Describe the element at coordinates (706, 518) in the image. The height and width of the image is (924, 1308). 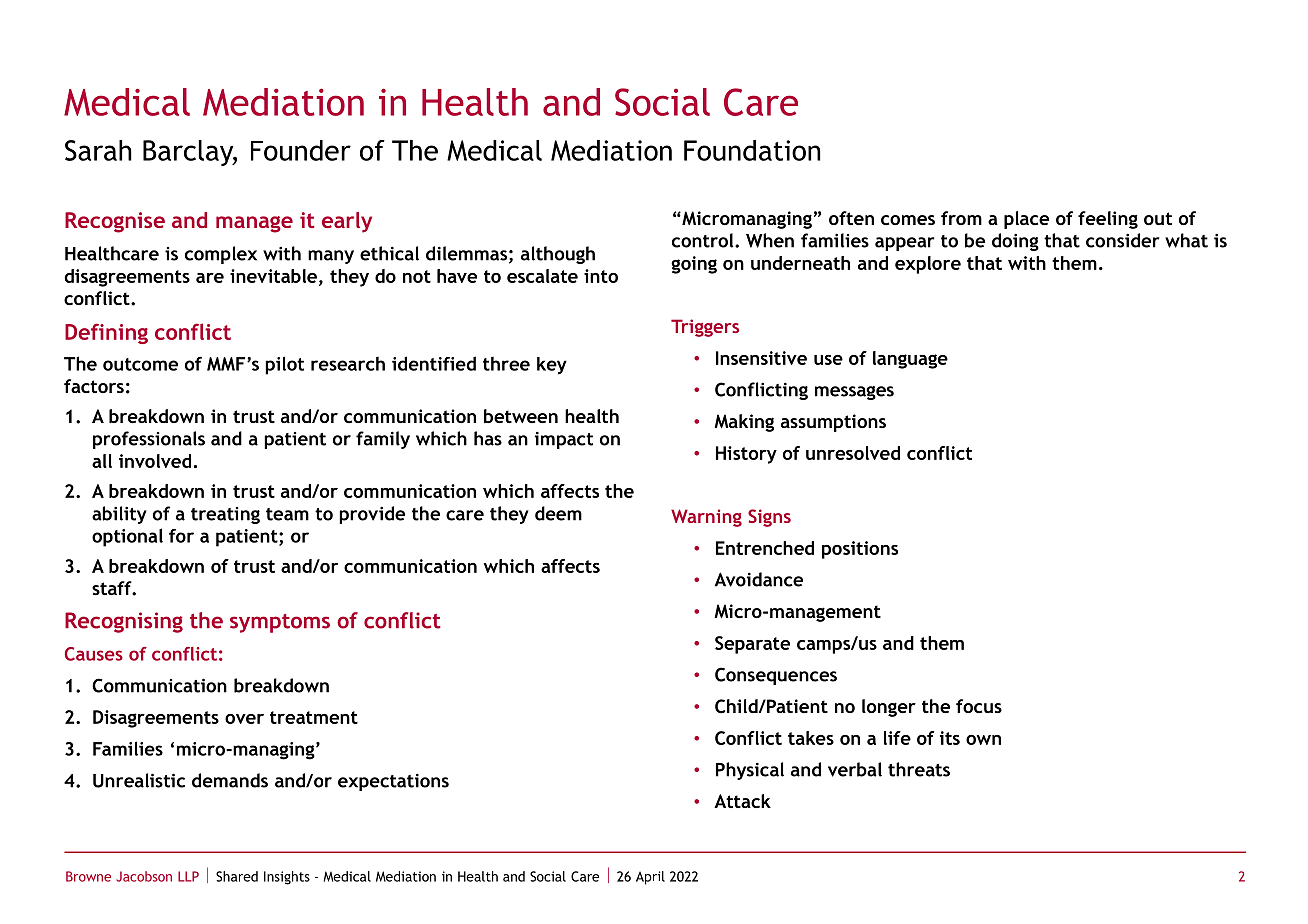
I see `Warning` at that location.
